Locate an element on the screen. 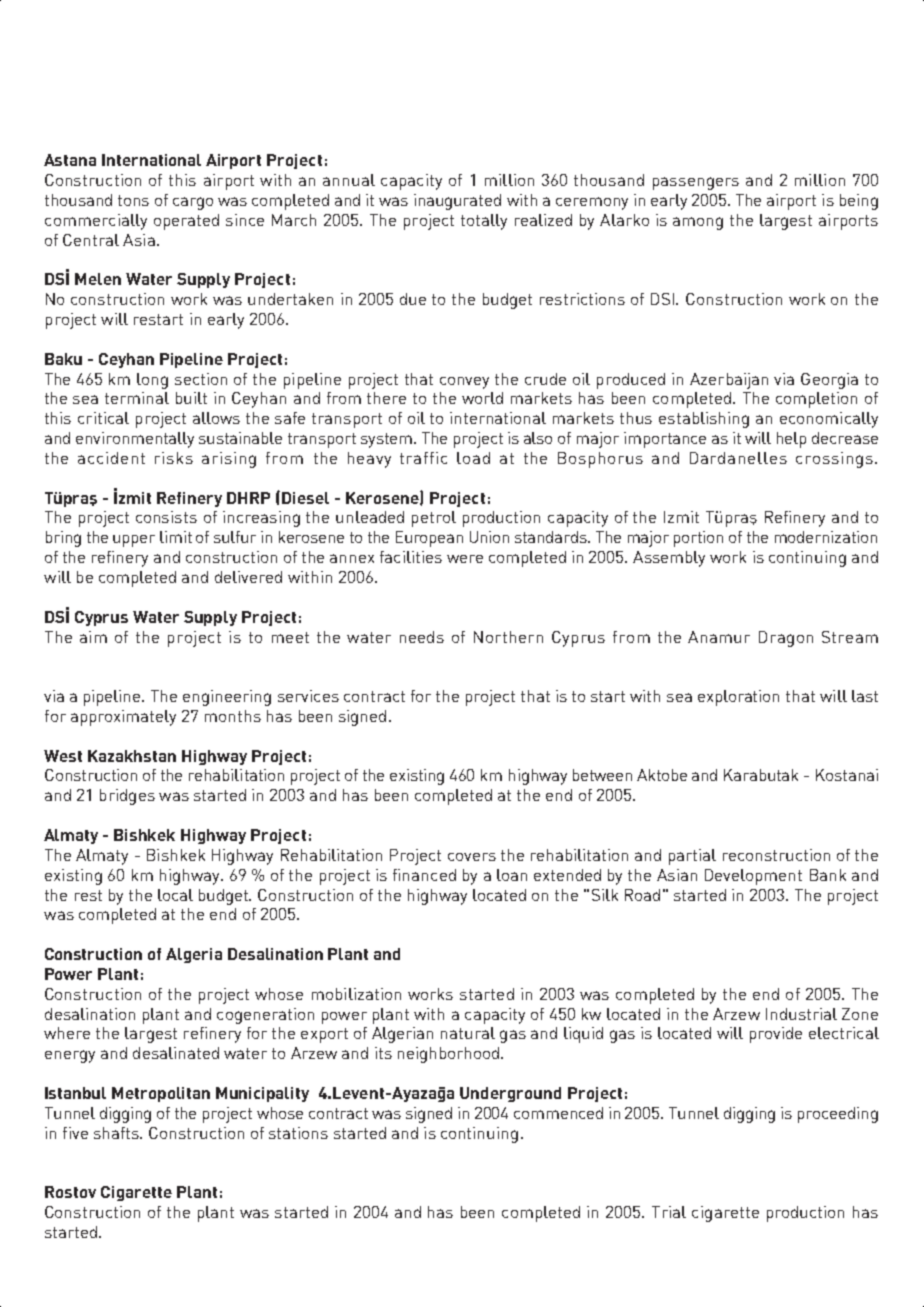 Image resolution: width=924 pixels, height=1307 pixels. load is located at coordinates (473, 458).
